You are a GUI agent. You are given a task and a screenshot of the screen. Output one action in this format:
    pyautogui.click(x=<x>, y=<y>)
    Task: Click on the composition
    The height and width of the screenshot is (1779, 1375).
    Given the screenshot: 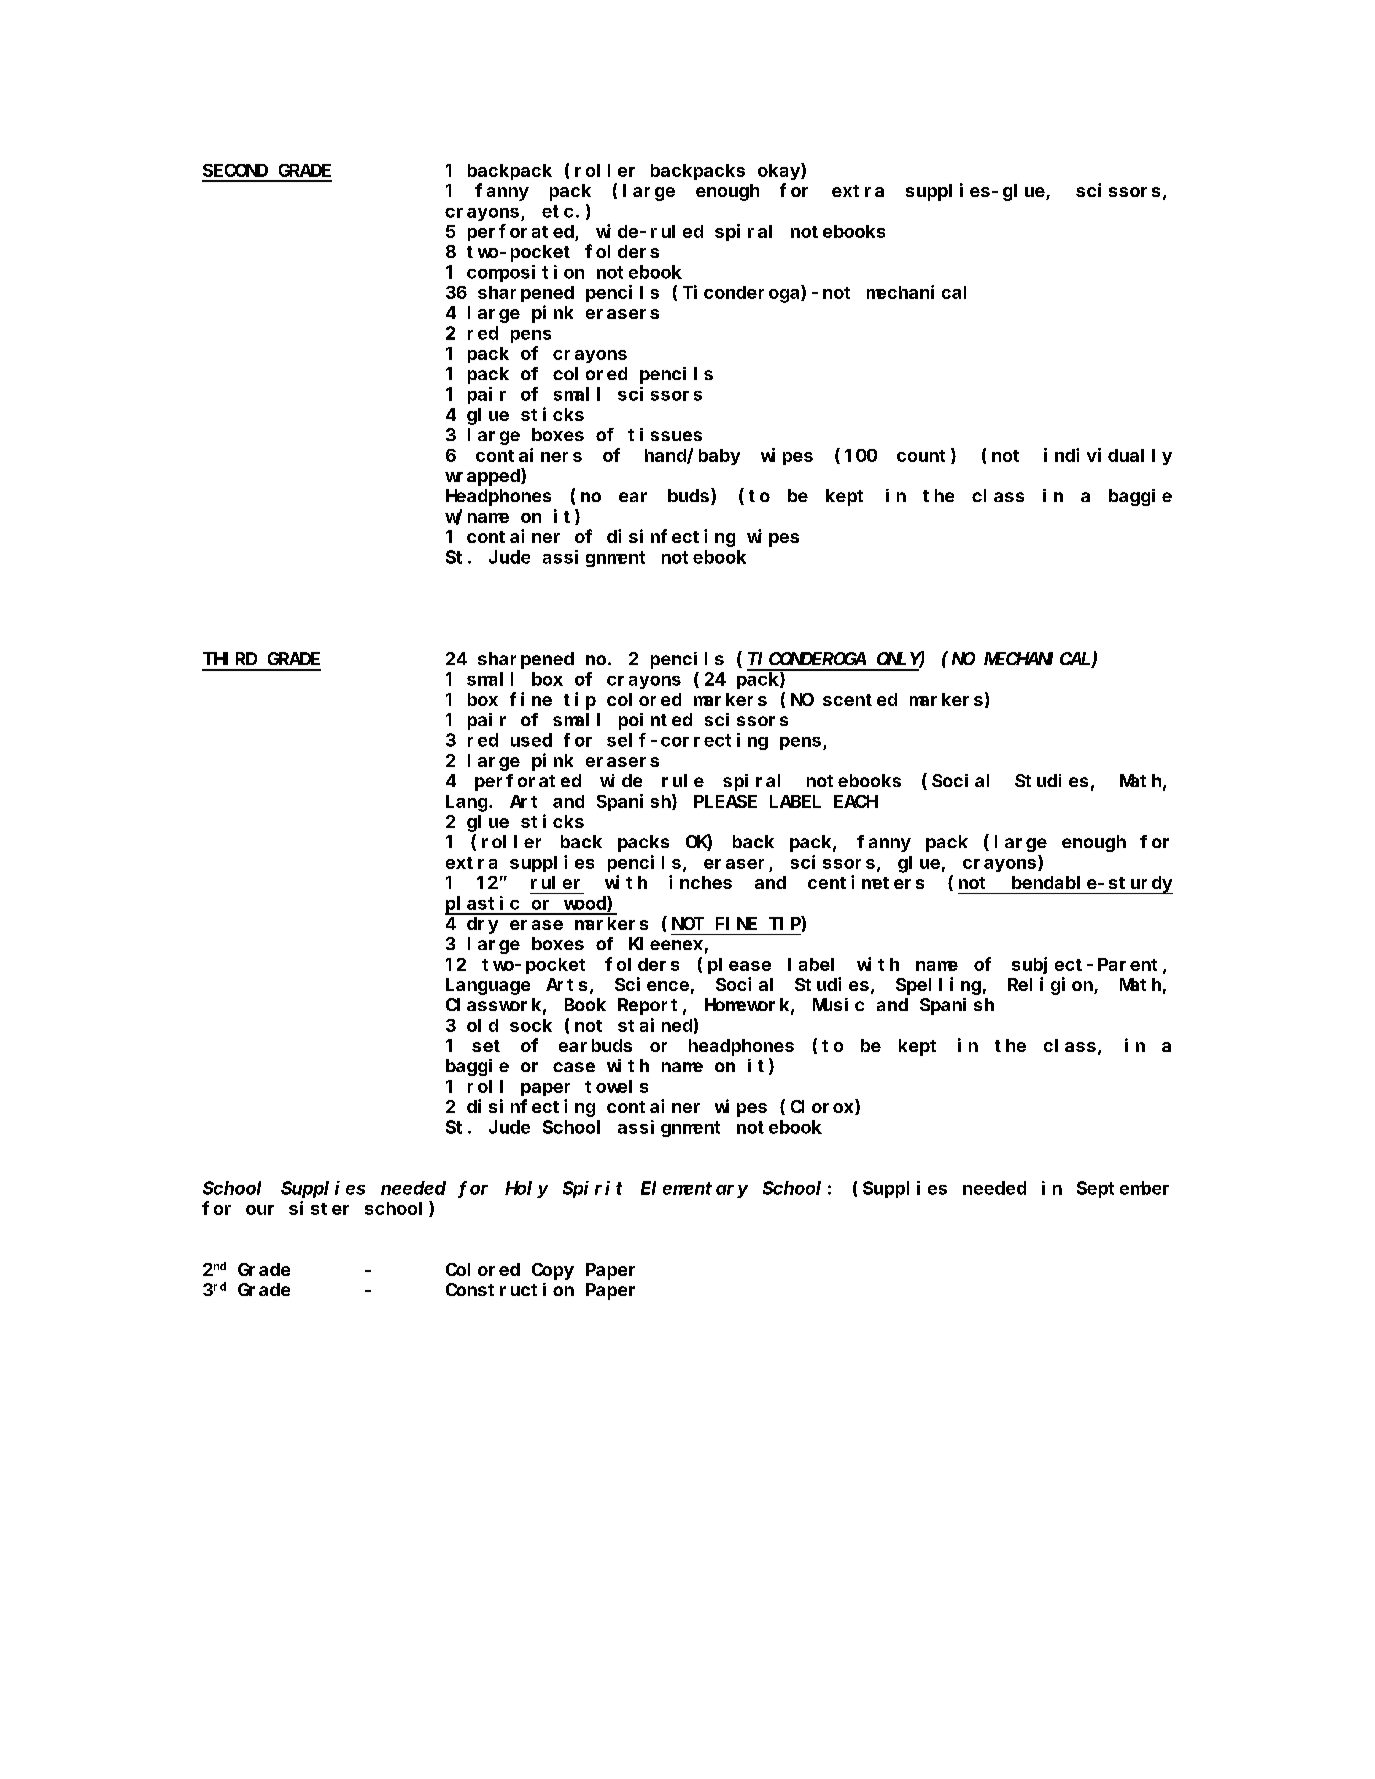 What is the action you would take?
    pyautogui.click(x=525, y=273)
